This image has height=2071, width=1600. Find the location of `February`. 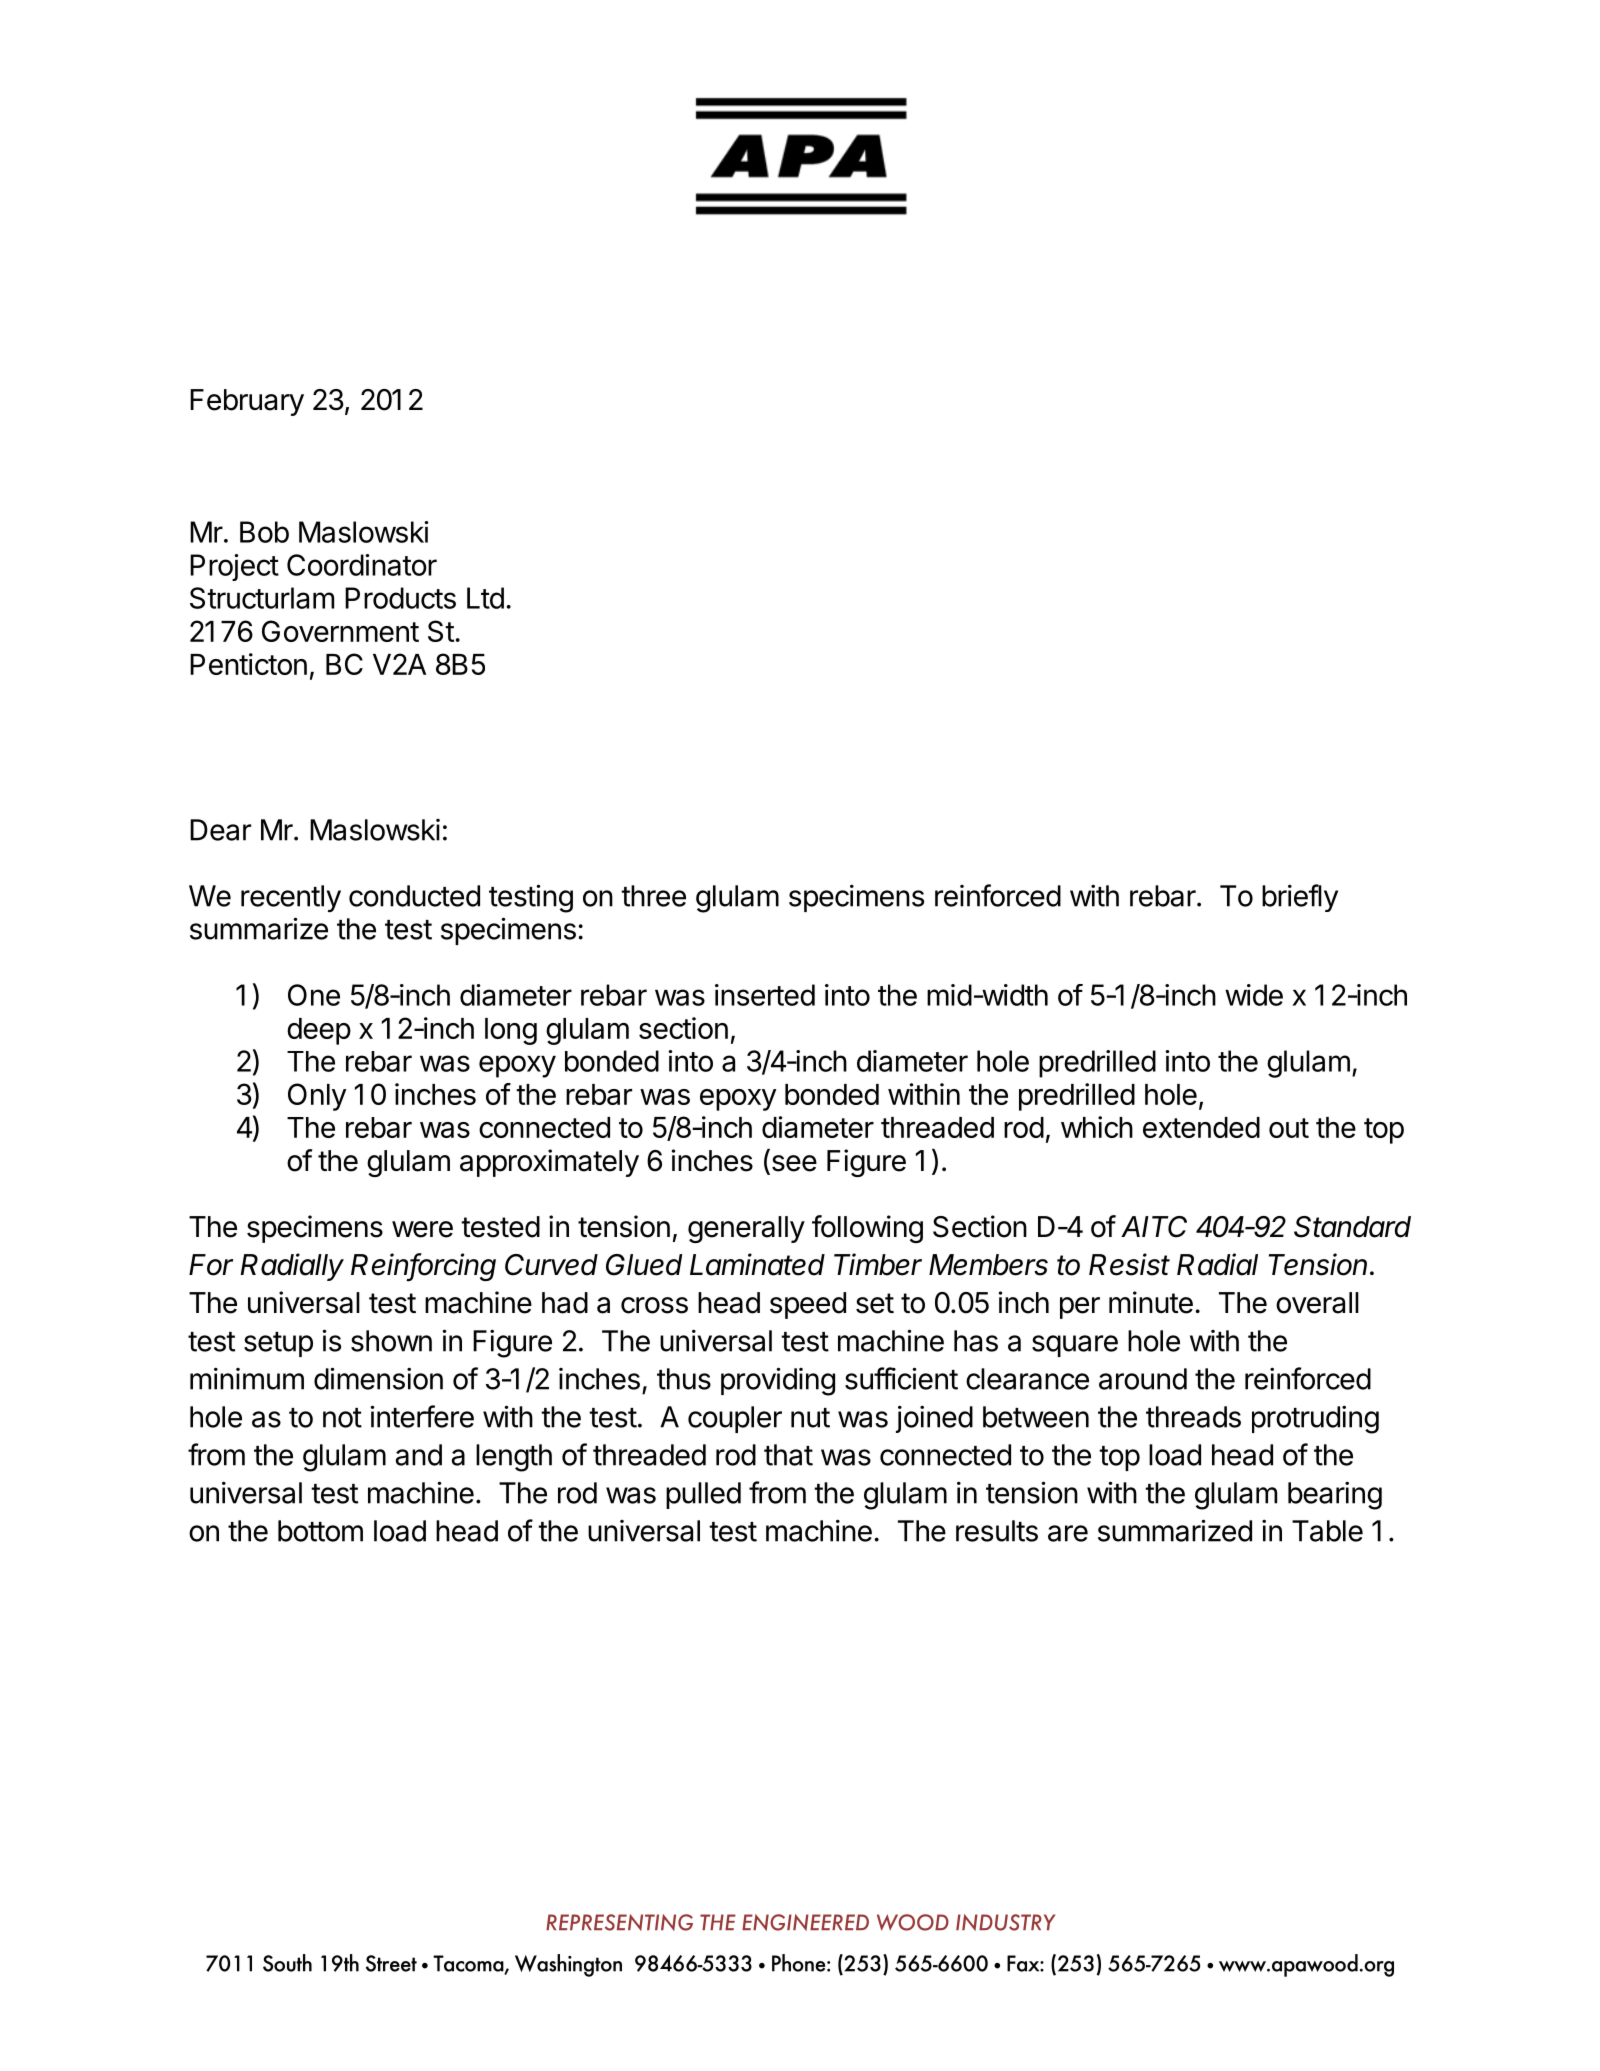

February is located at coordinates (247, 402).
